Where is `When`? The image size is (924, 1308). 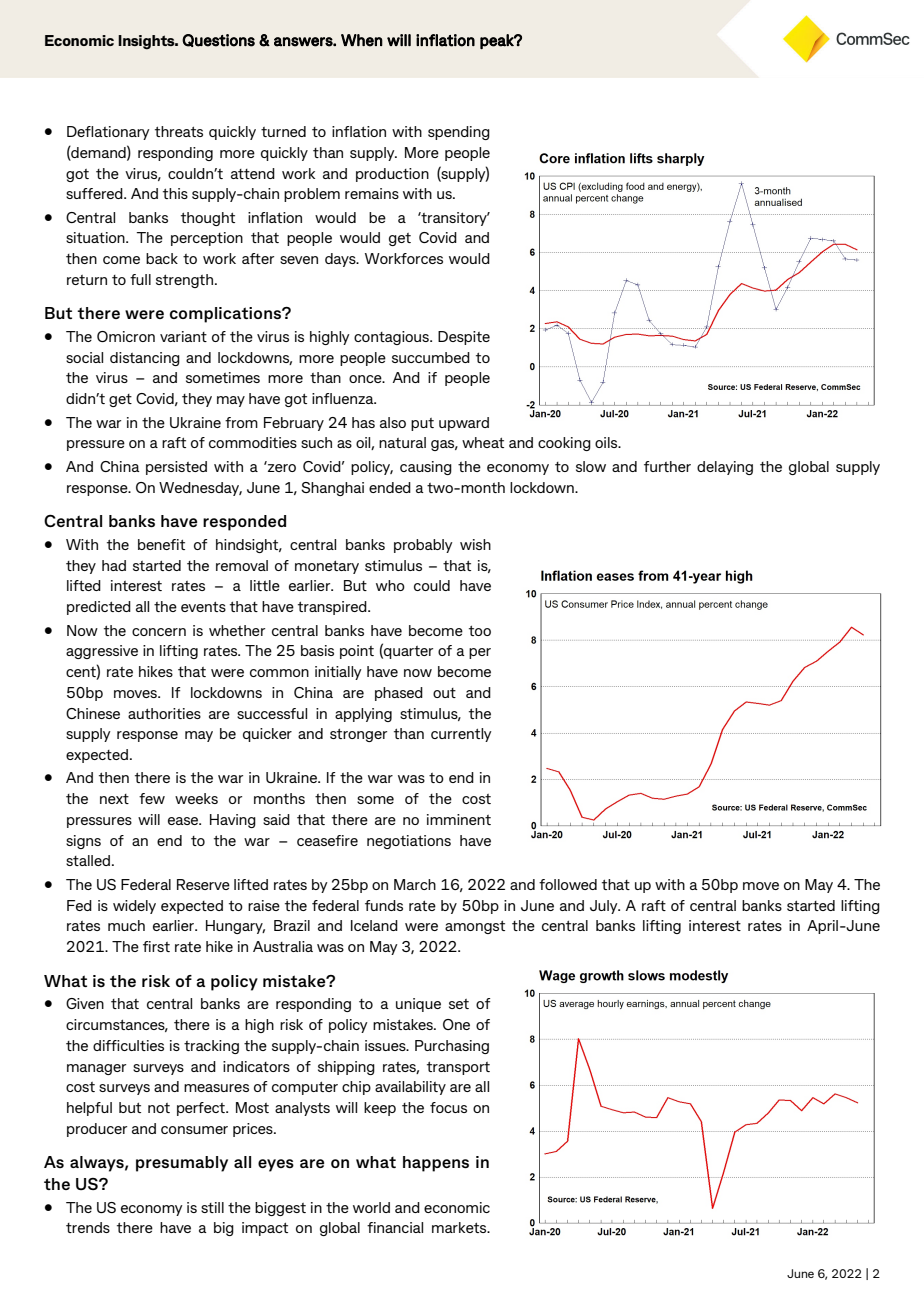 When is located at coordinates (362, 40).
